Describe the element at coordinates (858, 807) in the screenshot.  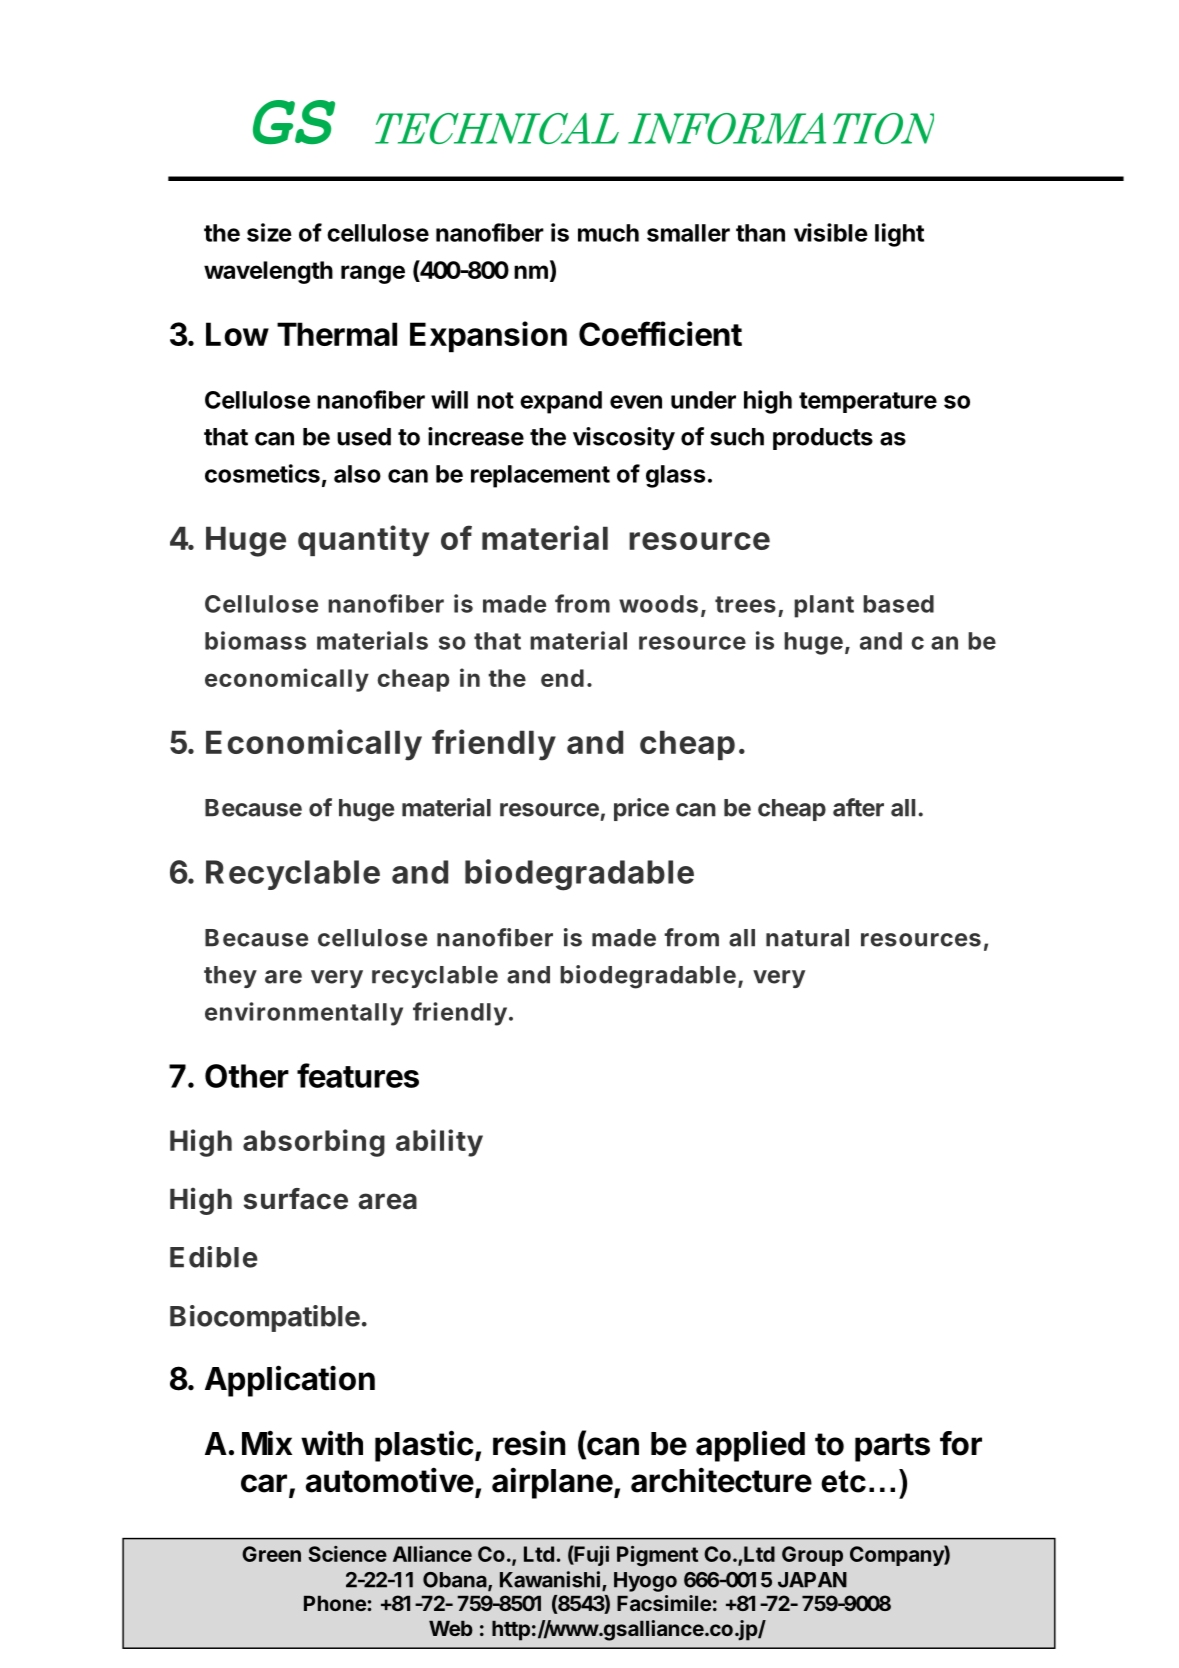
I see `after` at that location.
